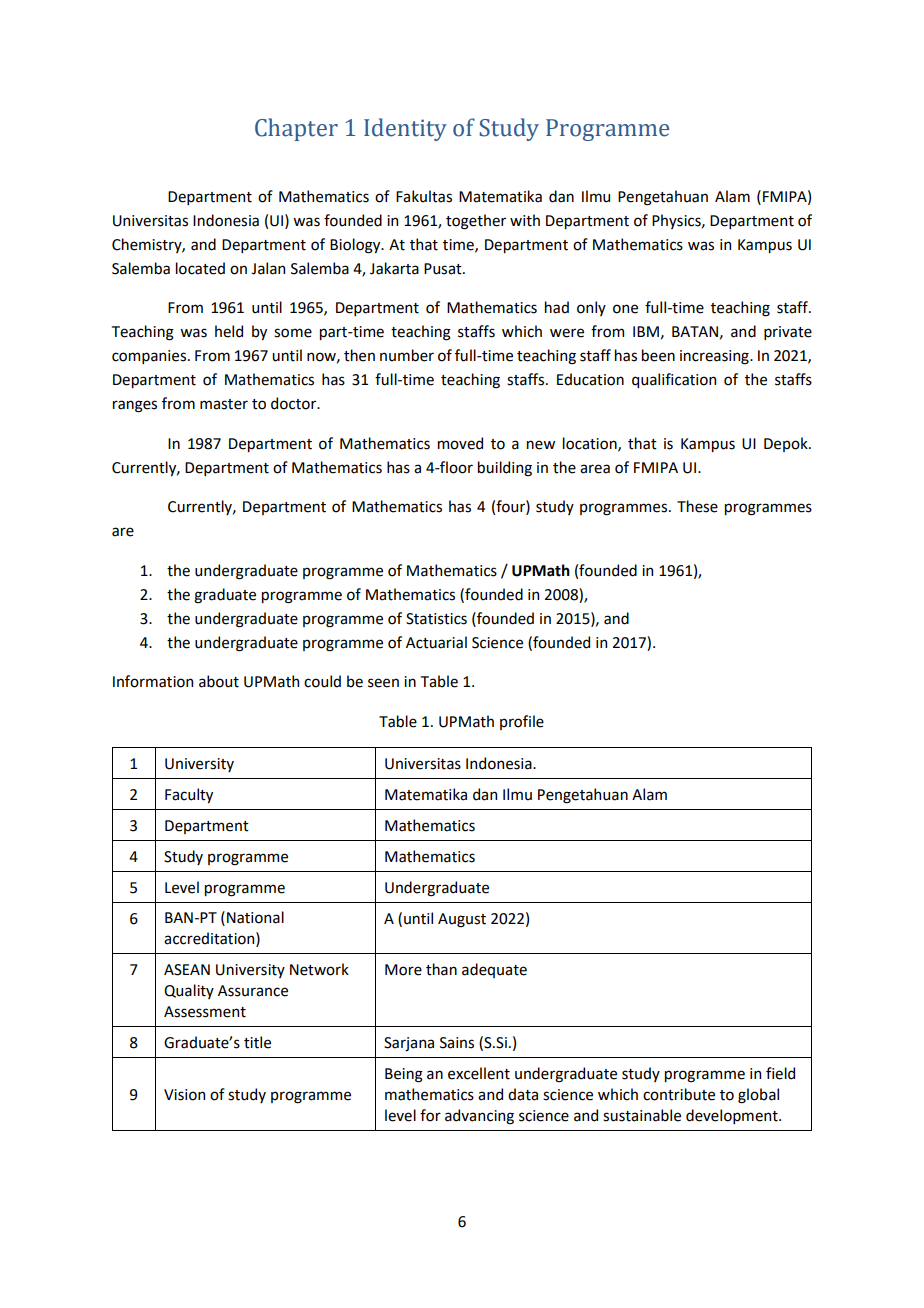 The width and height of the screenshot is (924, 1308). Describe the element at coordinates (522, 722) in the screenshot. I see `profile` at that location.
